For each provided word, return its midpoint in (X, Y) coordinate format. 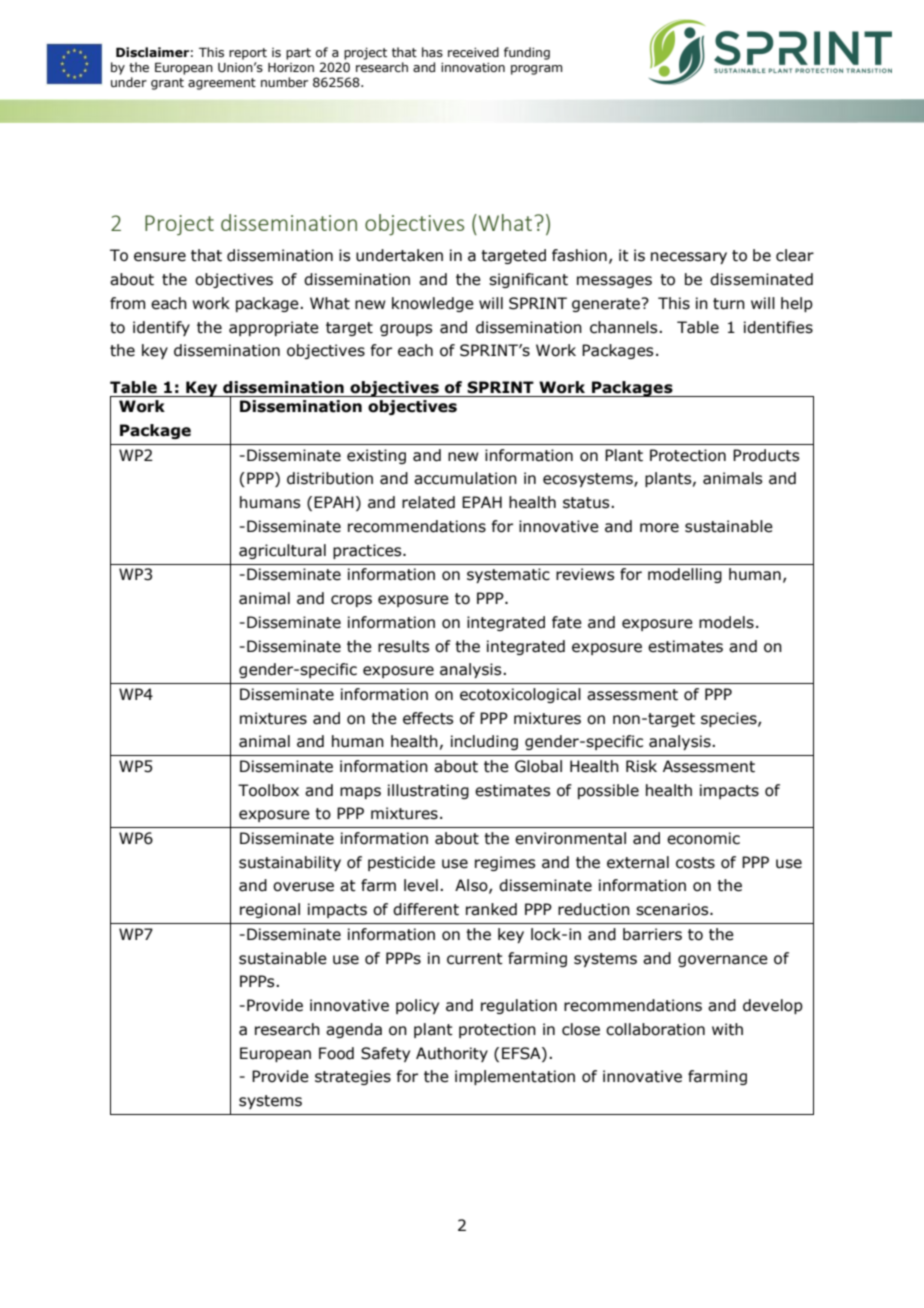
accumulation (465, 478)
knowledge (433, 304)
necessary (689, 258)
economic (703, 838)
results (403, 646)
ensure (160, 257)
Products (766, 455)
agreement (222, 84)
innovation (473, 67)
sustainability (290, 863)
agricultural (282, 551)
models (726, 622)
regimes (505, 863)
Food (336, 1053)
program (536, 70)
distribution (330, 478)
